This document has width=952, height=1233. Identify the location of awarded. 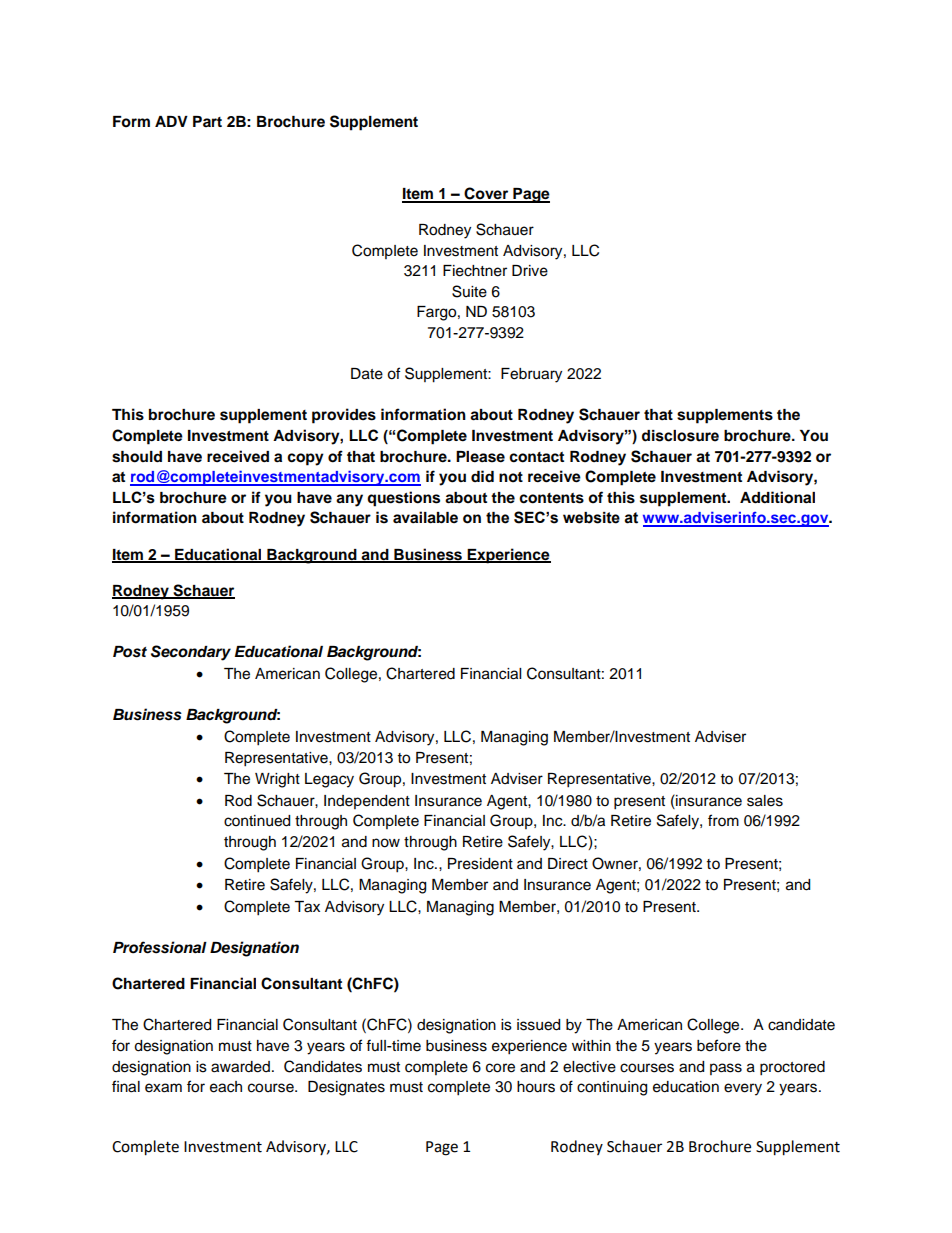
(240, 1067).
